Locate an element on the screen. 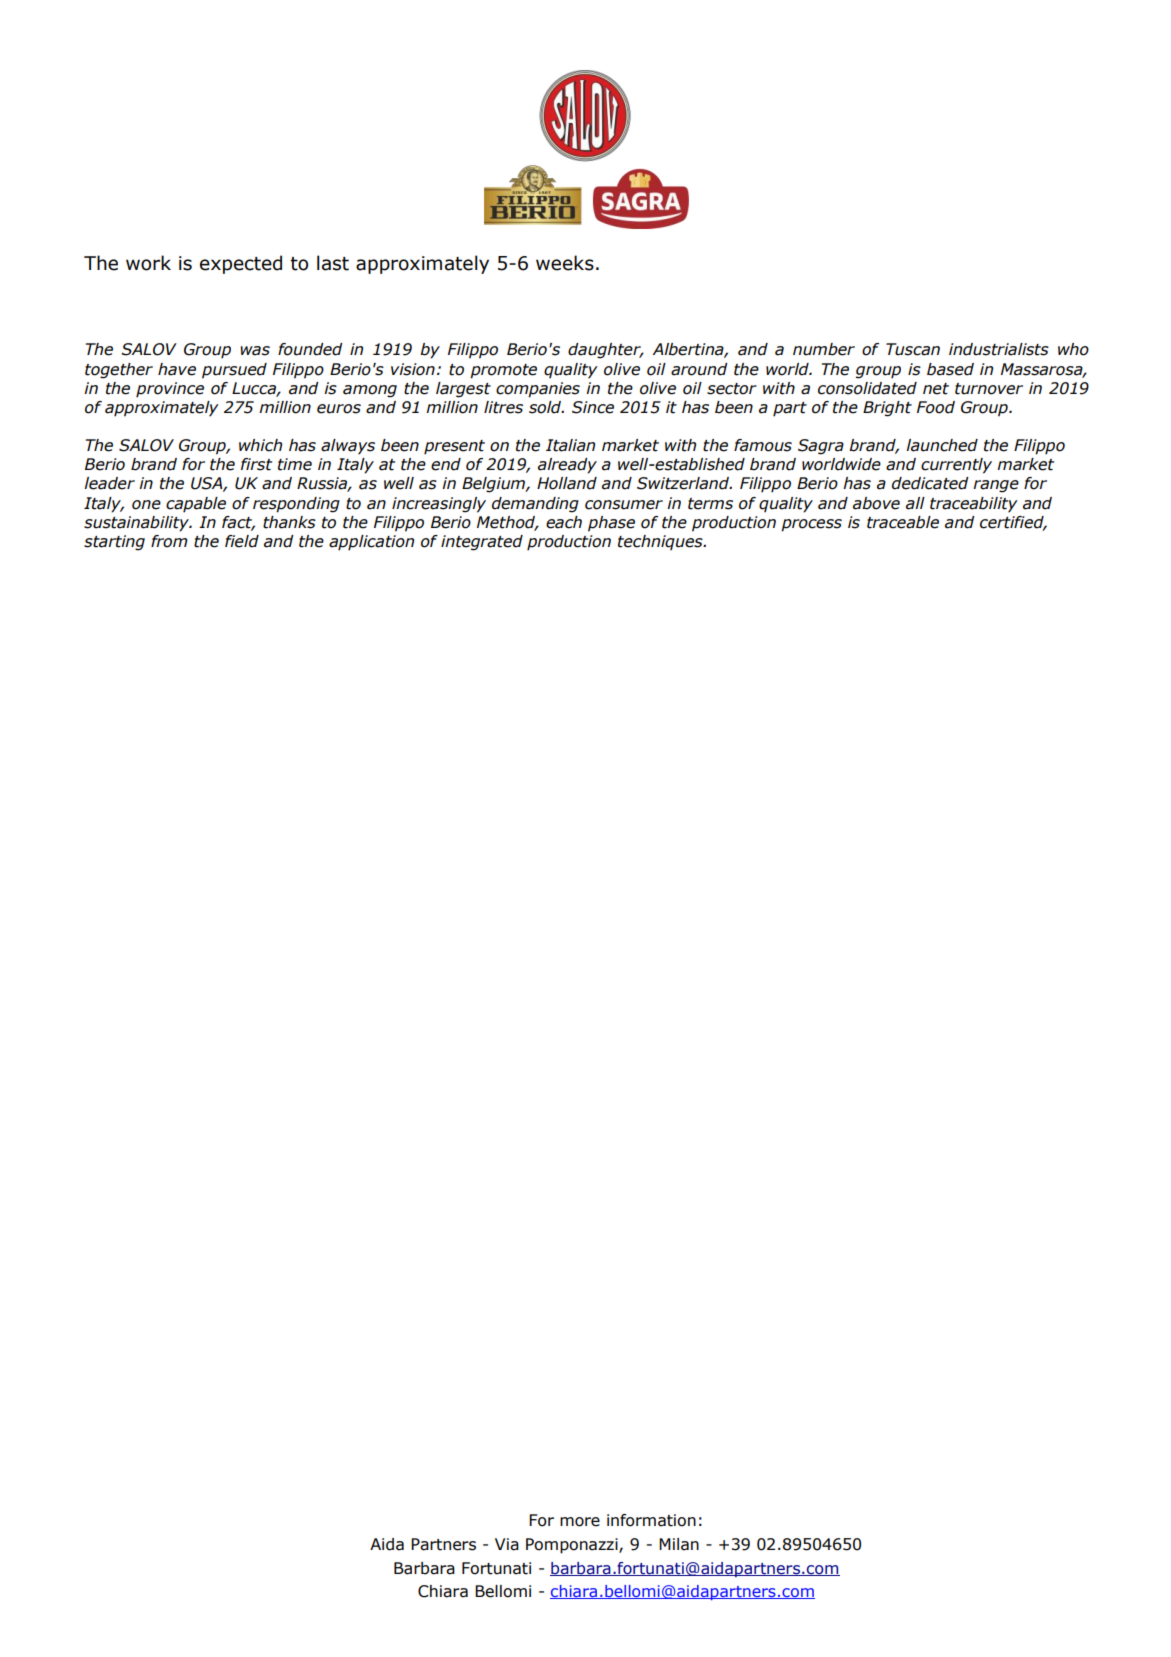 This screenshot has width=1171, height=1657. field is located at coordinates (242, 541).
